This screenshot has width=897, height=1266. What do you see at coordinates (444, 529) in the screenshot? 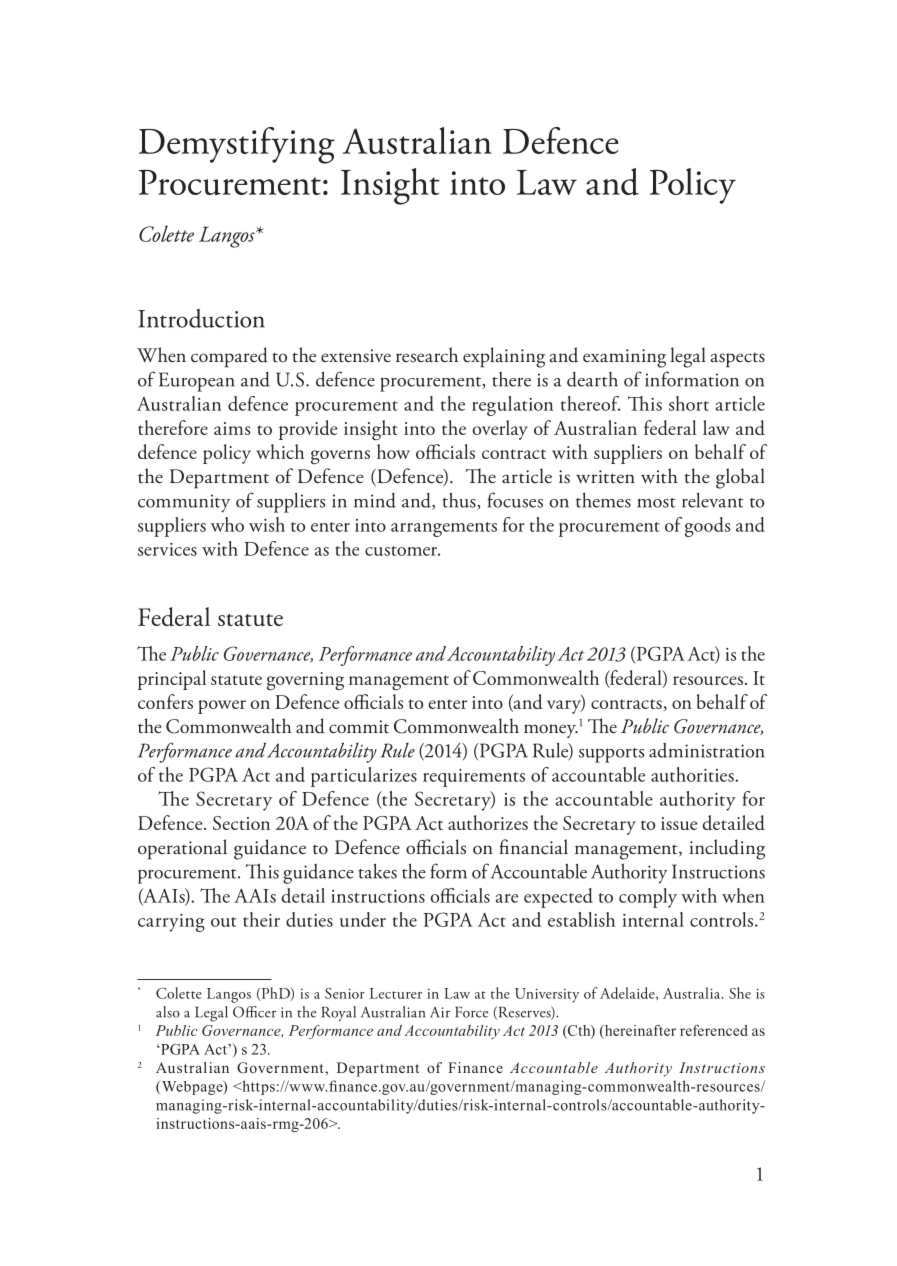
I see `arrangements` at bounding box center [444, 529].
